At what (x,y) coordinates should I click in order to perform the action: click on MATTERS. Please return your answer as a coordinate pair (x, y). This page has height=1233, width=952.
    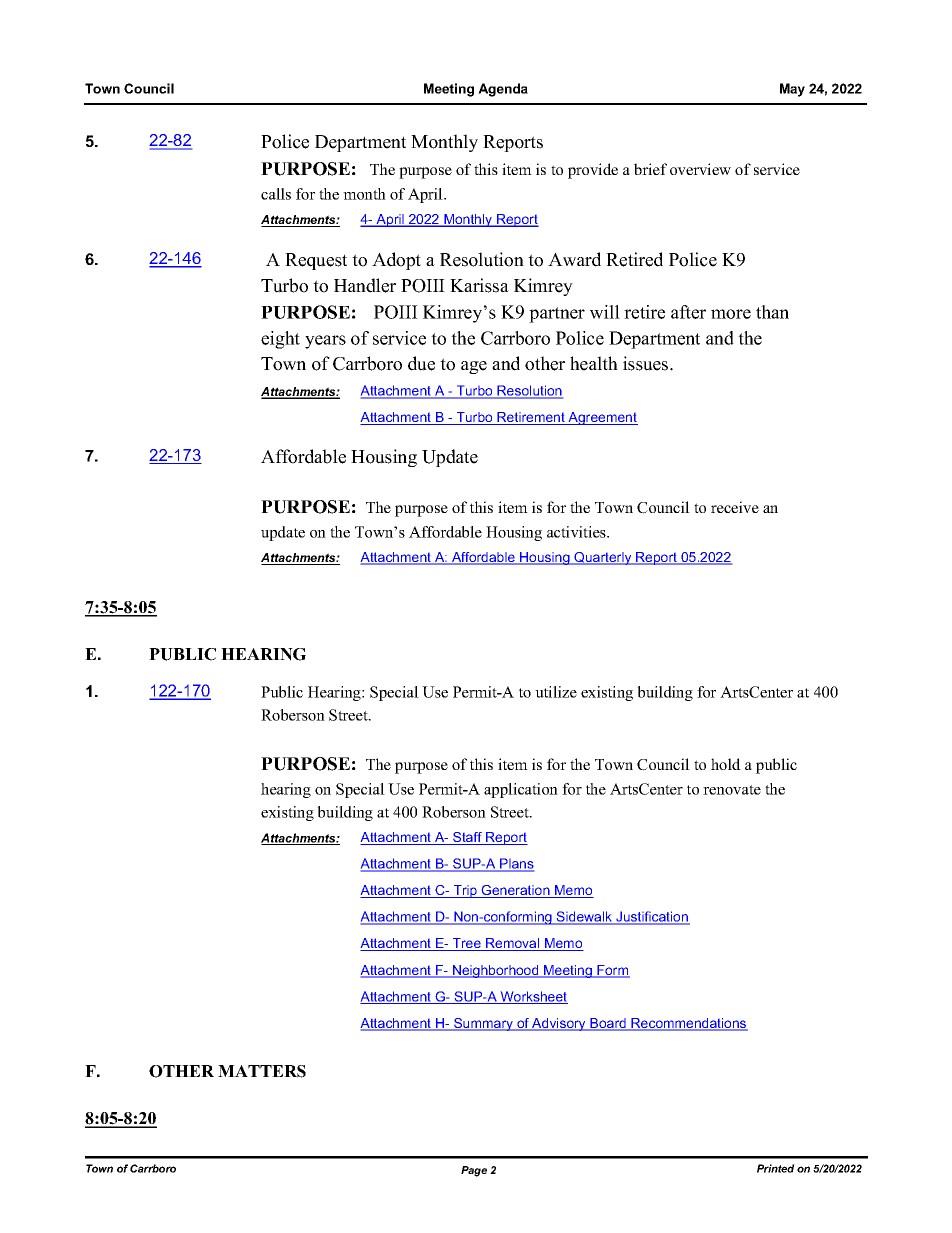
    Looking at the image, I should click on (262, 1071).
